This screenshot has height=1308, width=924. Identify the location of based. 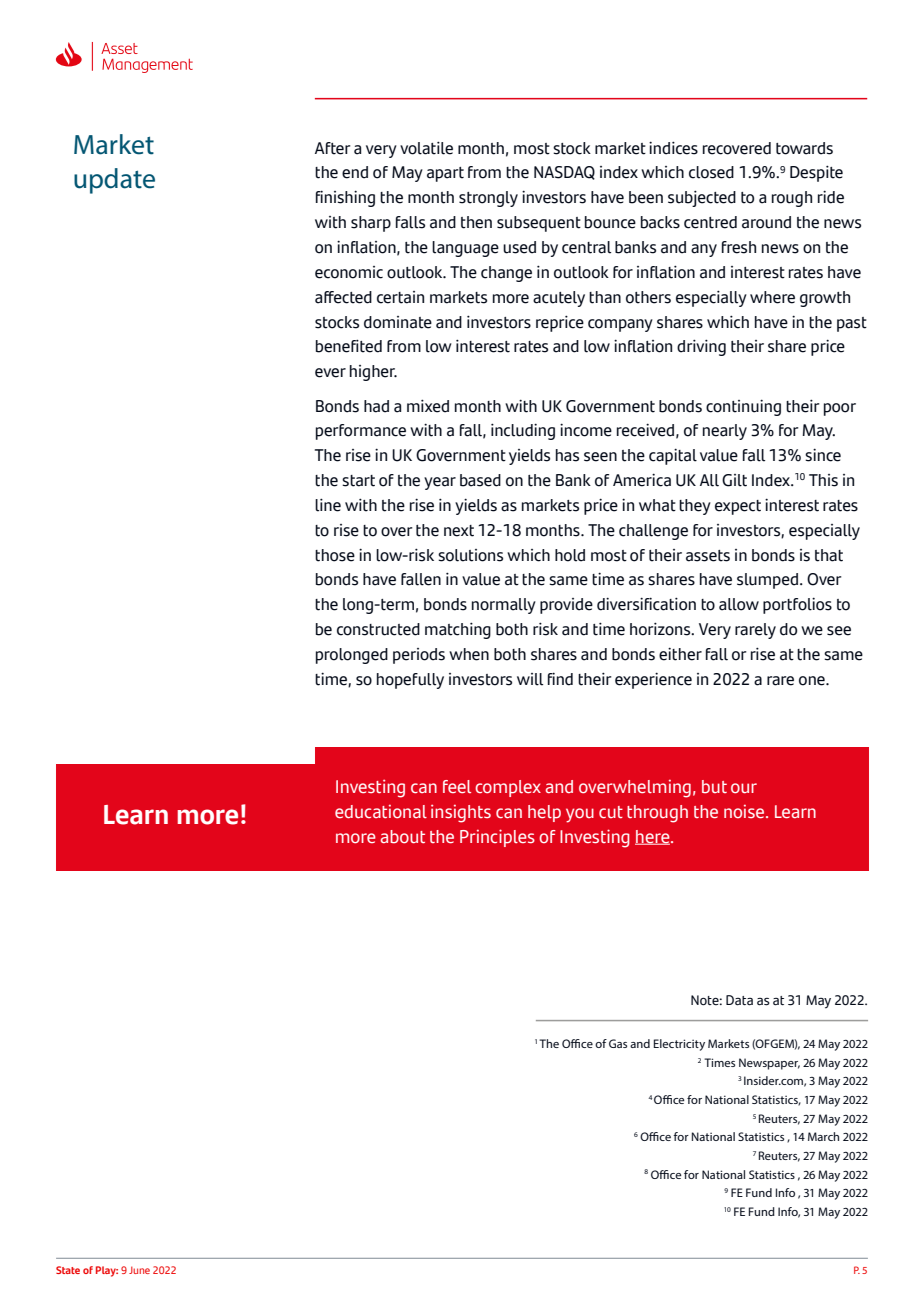
(480, 480).
